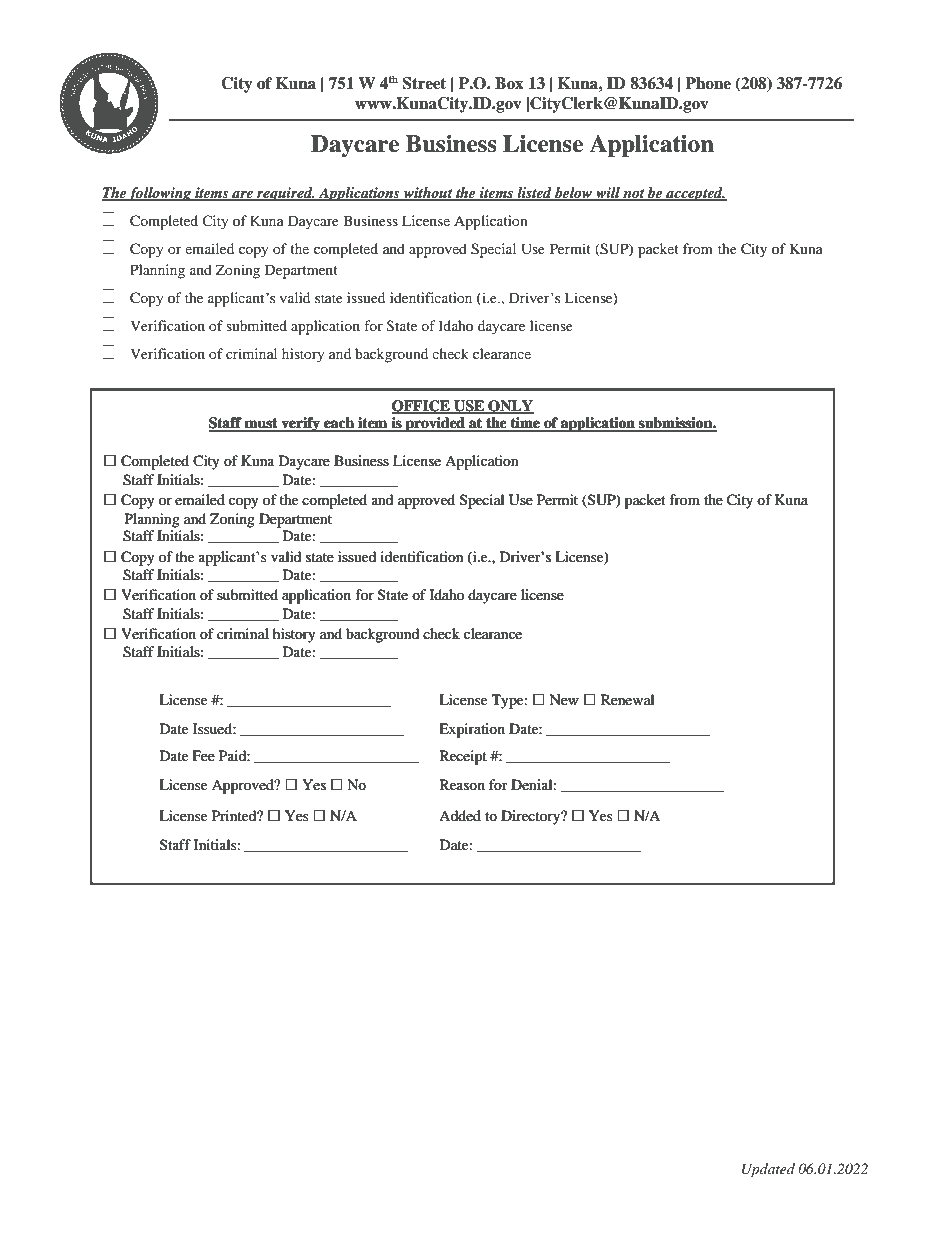  What do you see at coordinates (424, 83) in the screenshot?
I see `Street` at bounding box center [424, 83].
